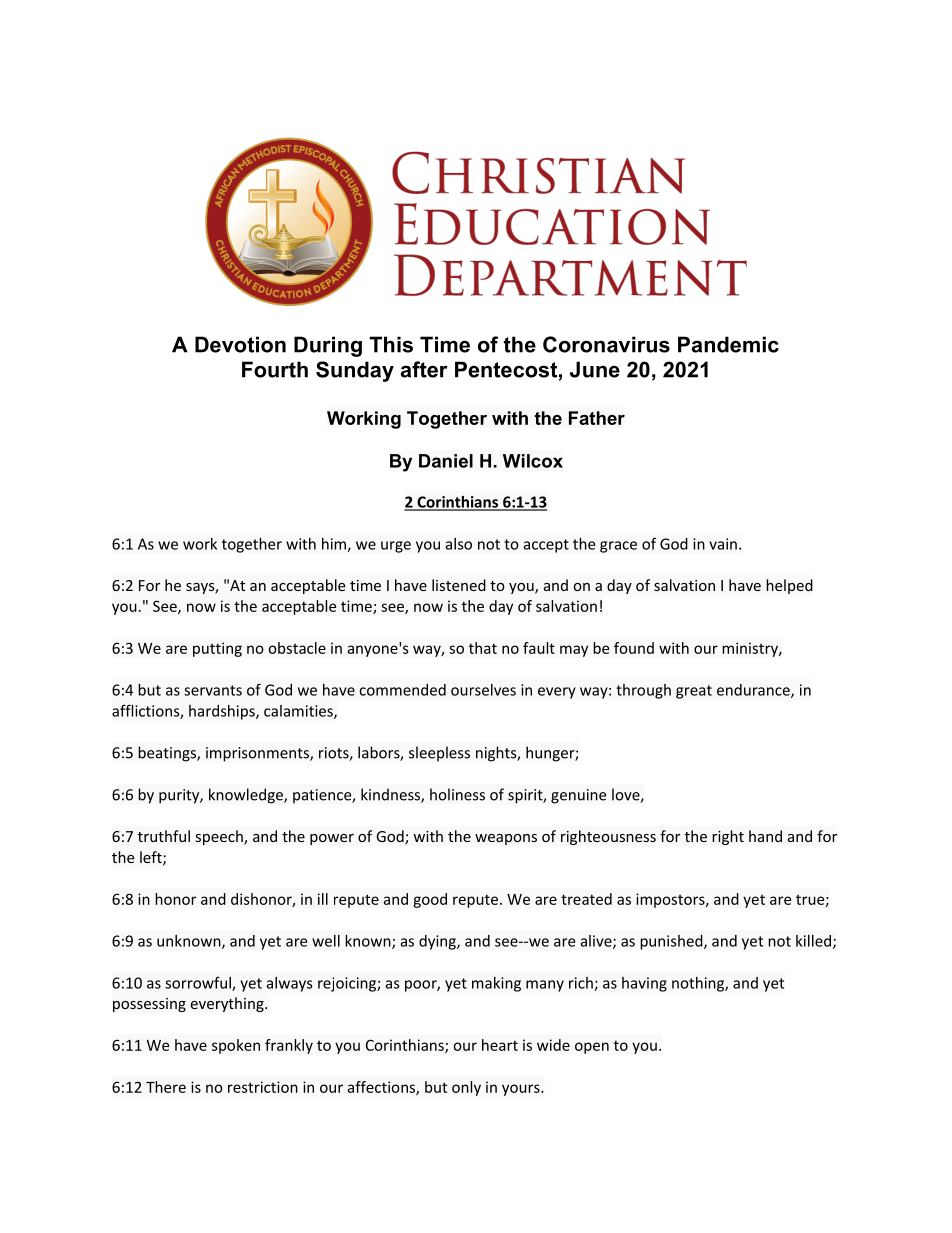 The height and width of the screenshot is (1233, 952). Describe the element at coordinates (236, 1046) in the screenshot. I see `spoken` at that location.
